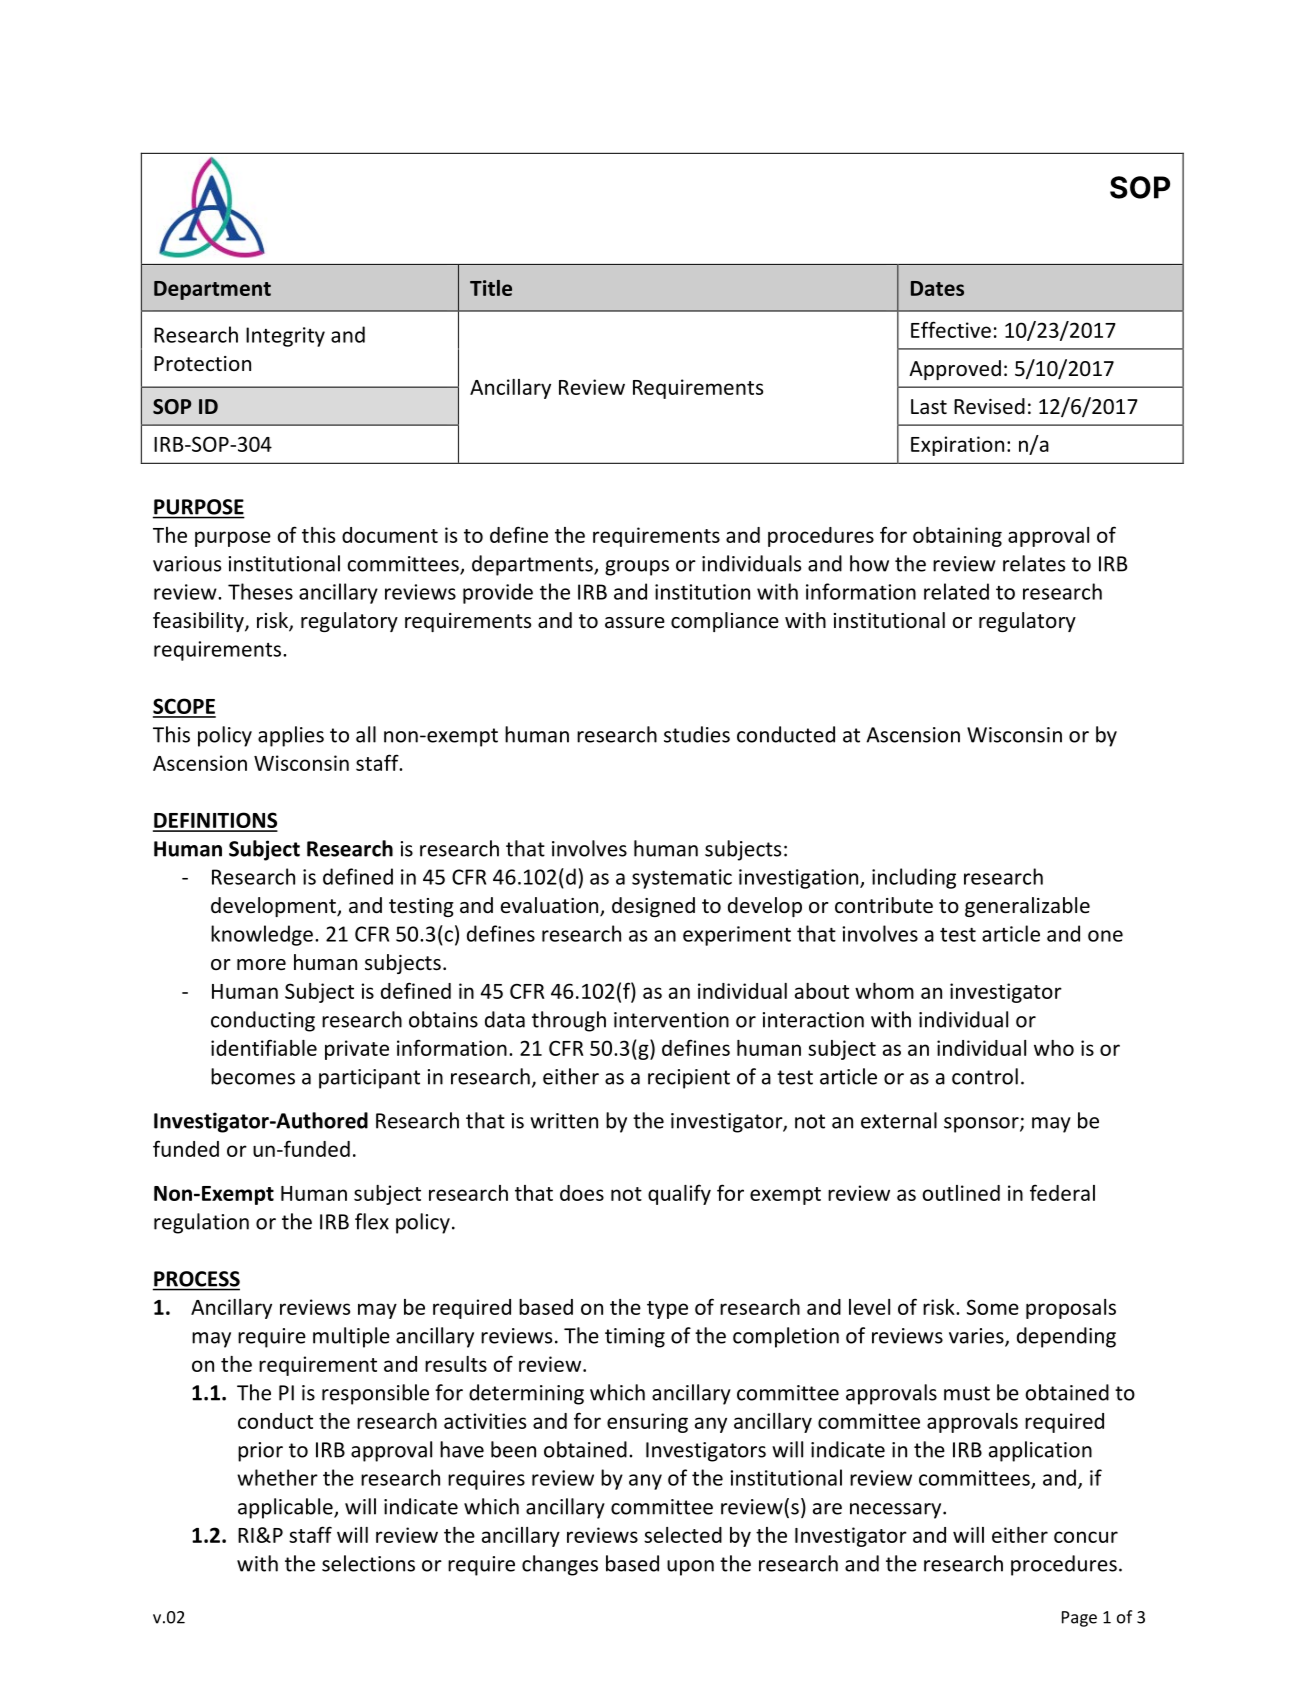 The image size is (1299, 1681). What do you see at coordinates (372, 1221) in the screenshot?
I see `flex` at bounding box center [372, 1221].
